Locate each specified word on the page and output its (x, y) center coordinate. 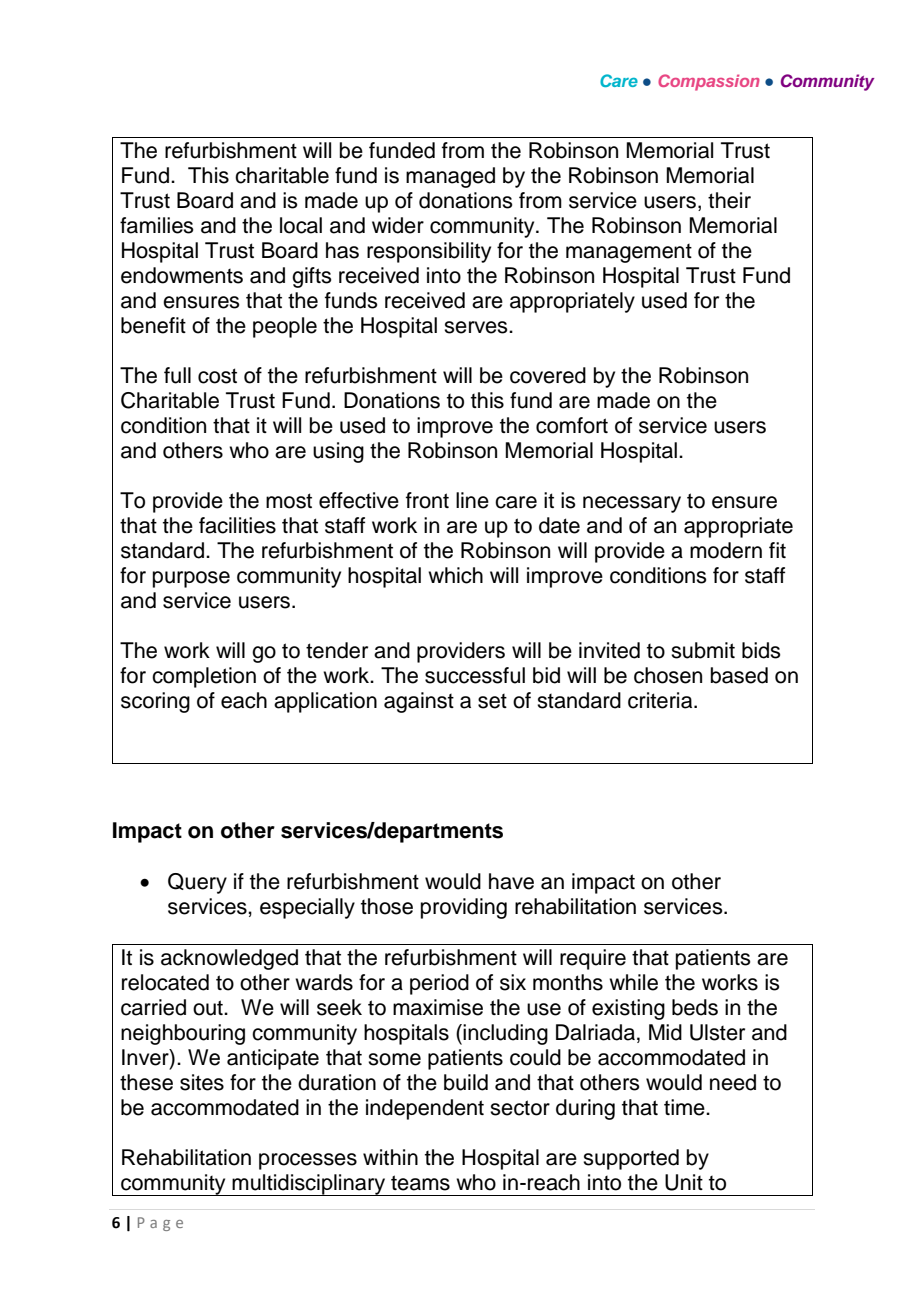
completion (204, 677)
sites (202, 1082)
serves (477, 327)
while (633, 982)
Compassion (709, 82)
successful (475, 675)
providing (464, 908)
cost (217, 376)
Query (197, 883)
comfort (572, 425)
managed (450, 177)
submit (703, 650)
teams (420, 1183)
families (157, 225)
